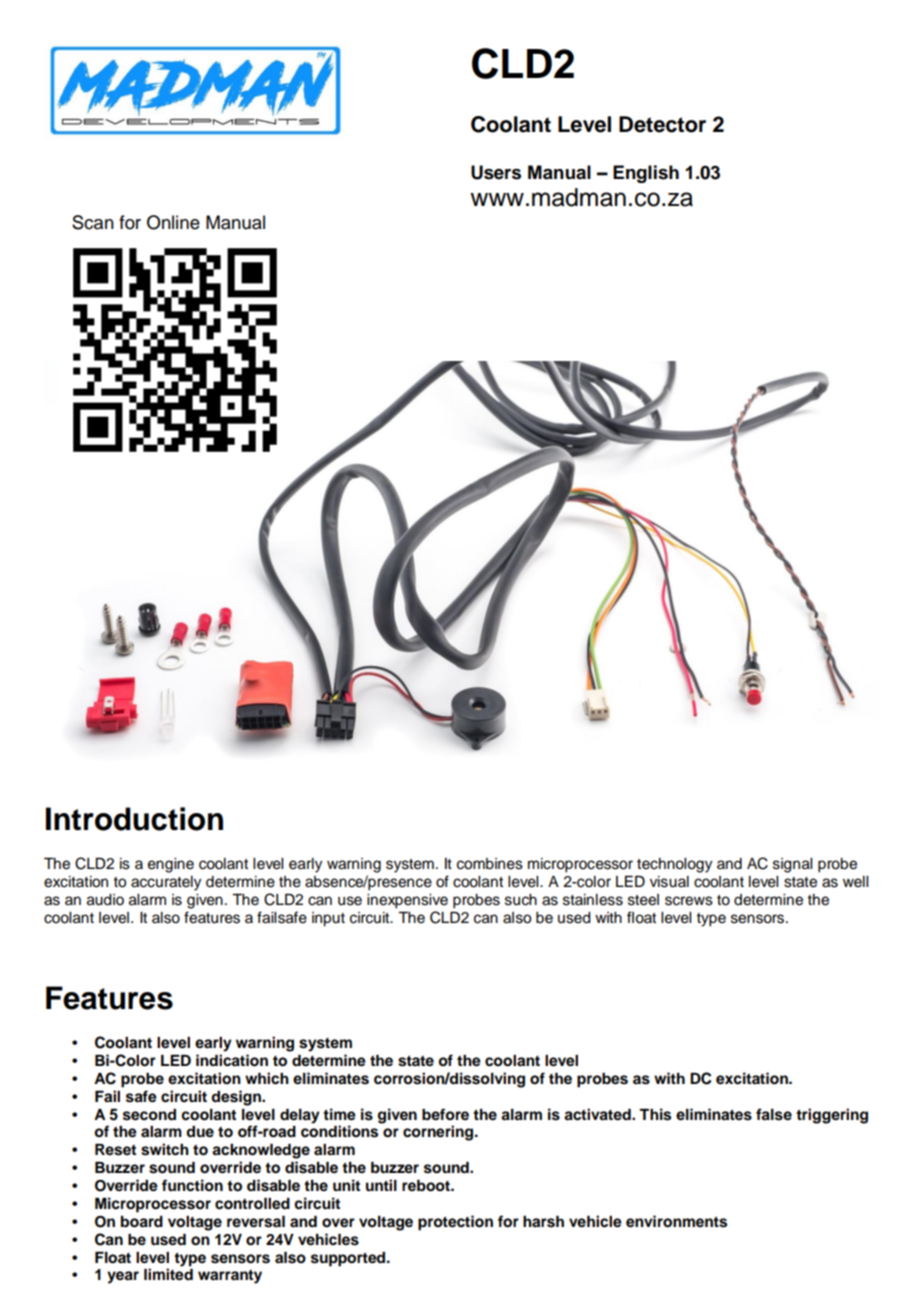  What do you see at coordinates (792, 865) in the screenshot?
I see `signal` at bounding box center [792, 865].
